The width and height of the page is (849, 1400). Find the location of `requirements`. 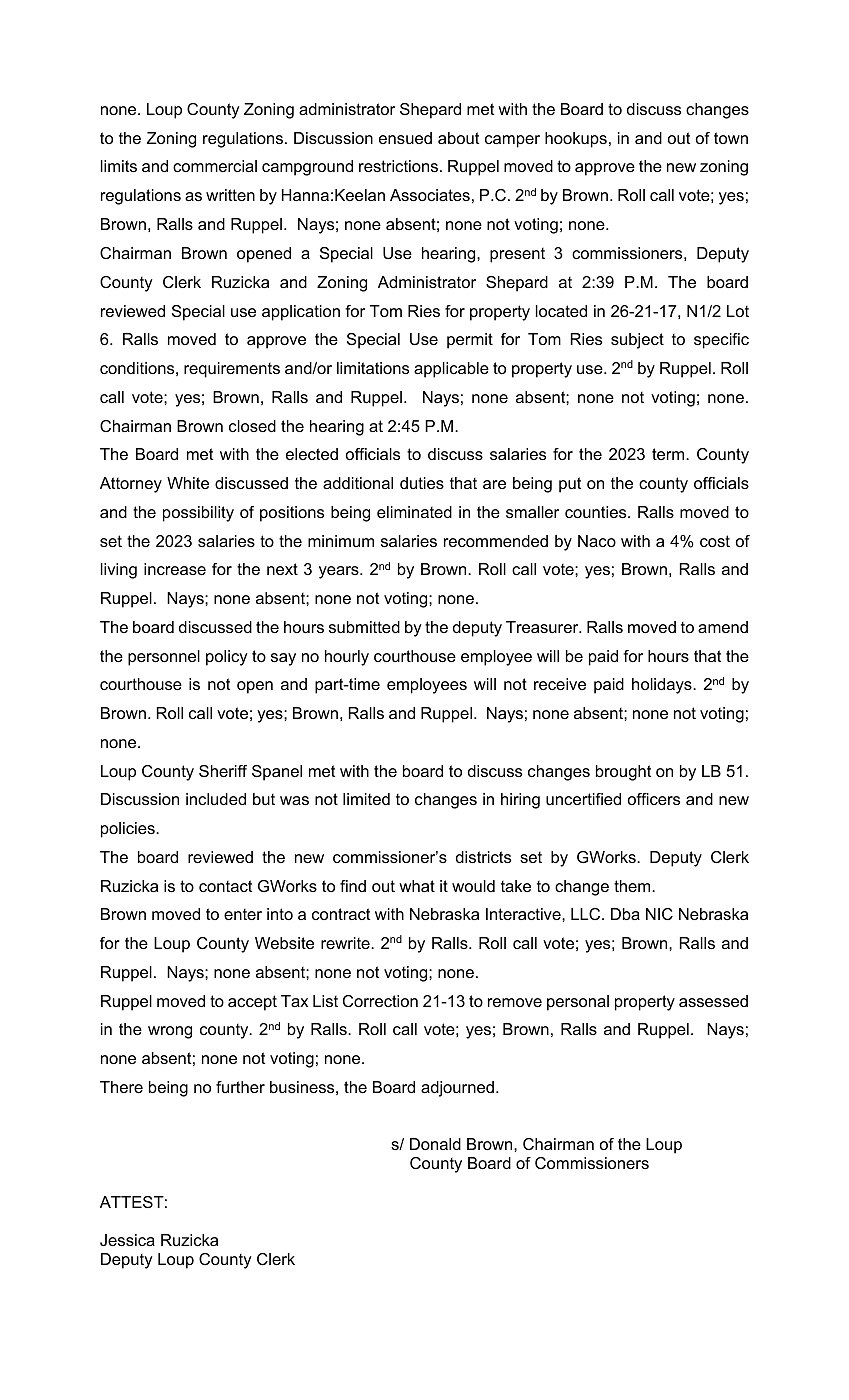

requirements is located at coordinates (232, 370).
